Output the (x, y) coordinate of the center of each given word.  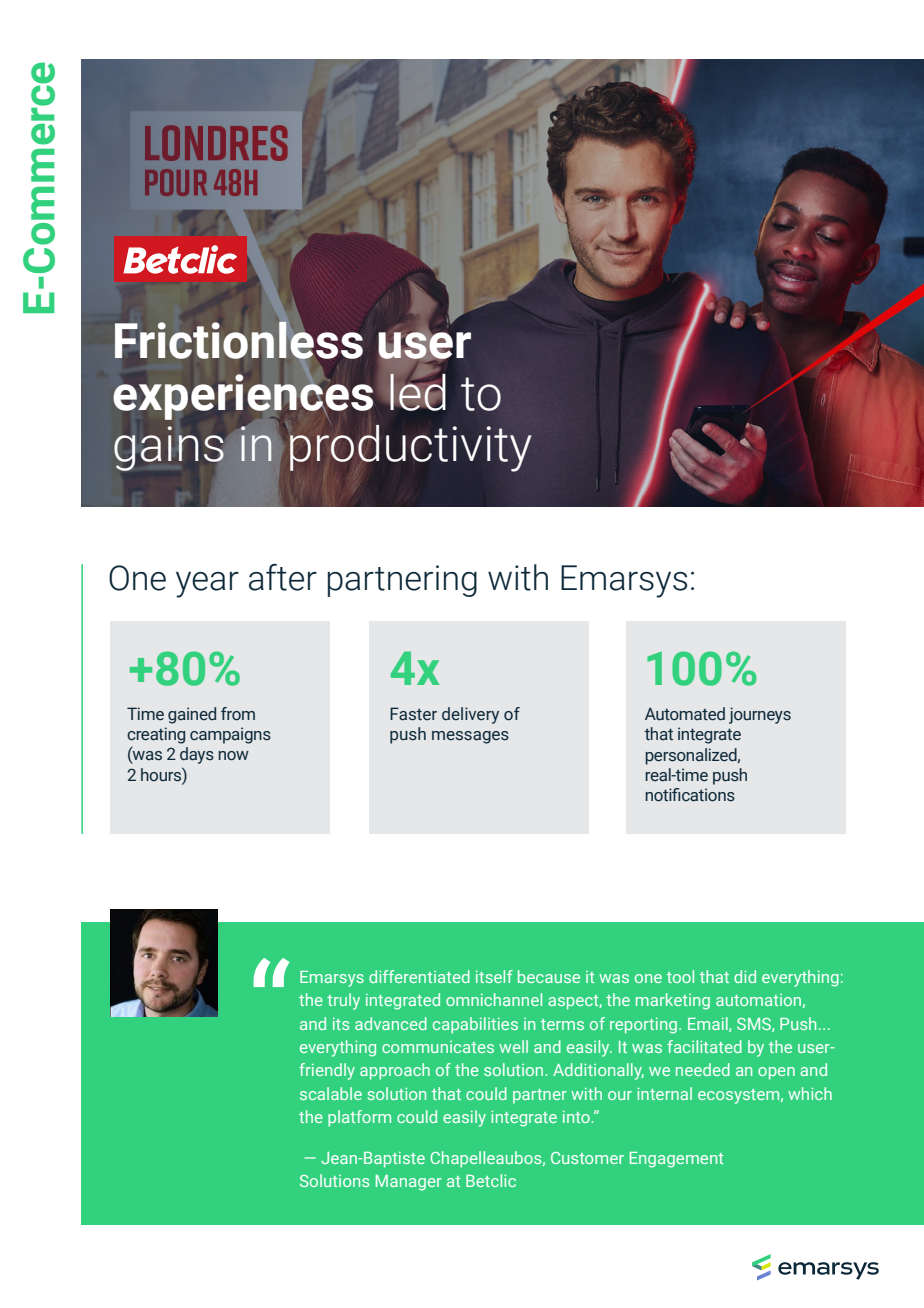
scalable (331, 1093)
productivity (410, 447)
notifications (690, 795)
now (233, 756)
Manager (409, 1183)
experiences (243, 395)
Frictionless (240, 340)
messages (470, 737)
